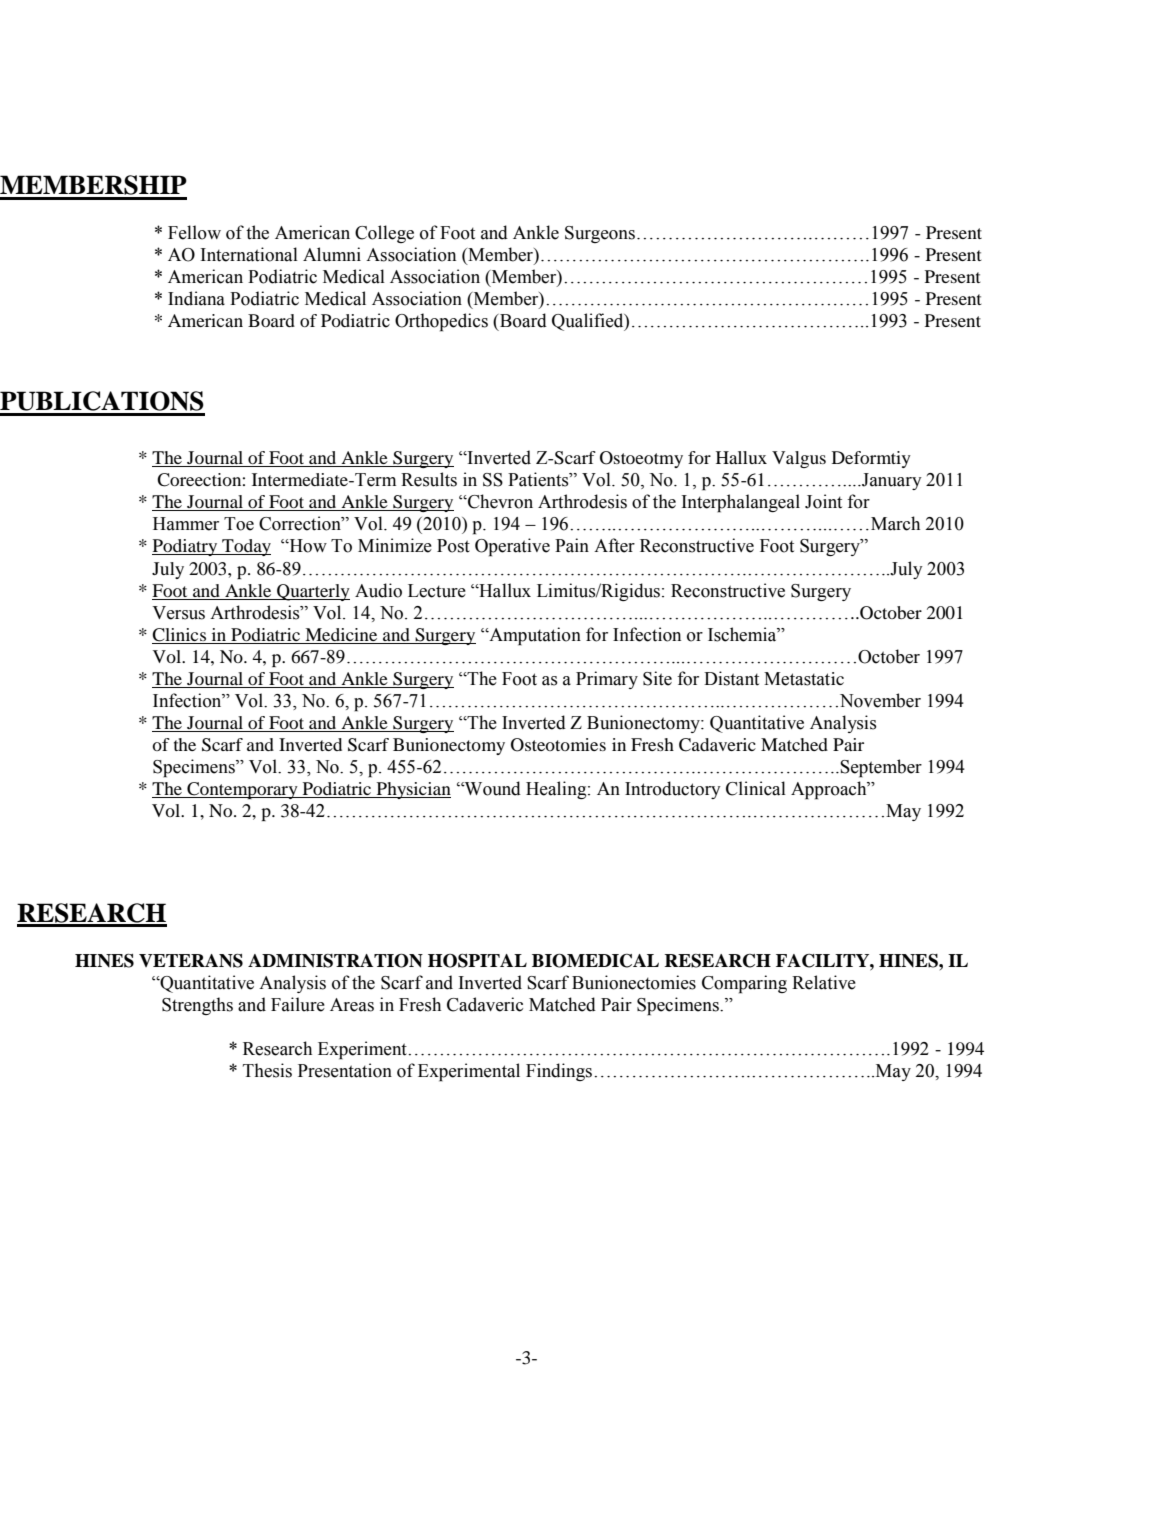 Image resolution: width=1174 pixels, height=1519 pixels. Describe the element at coordinates (799, 459) in the page. I see `Valgus` at that location.
